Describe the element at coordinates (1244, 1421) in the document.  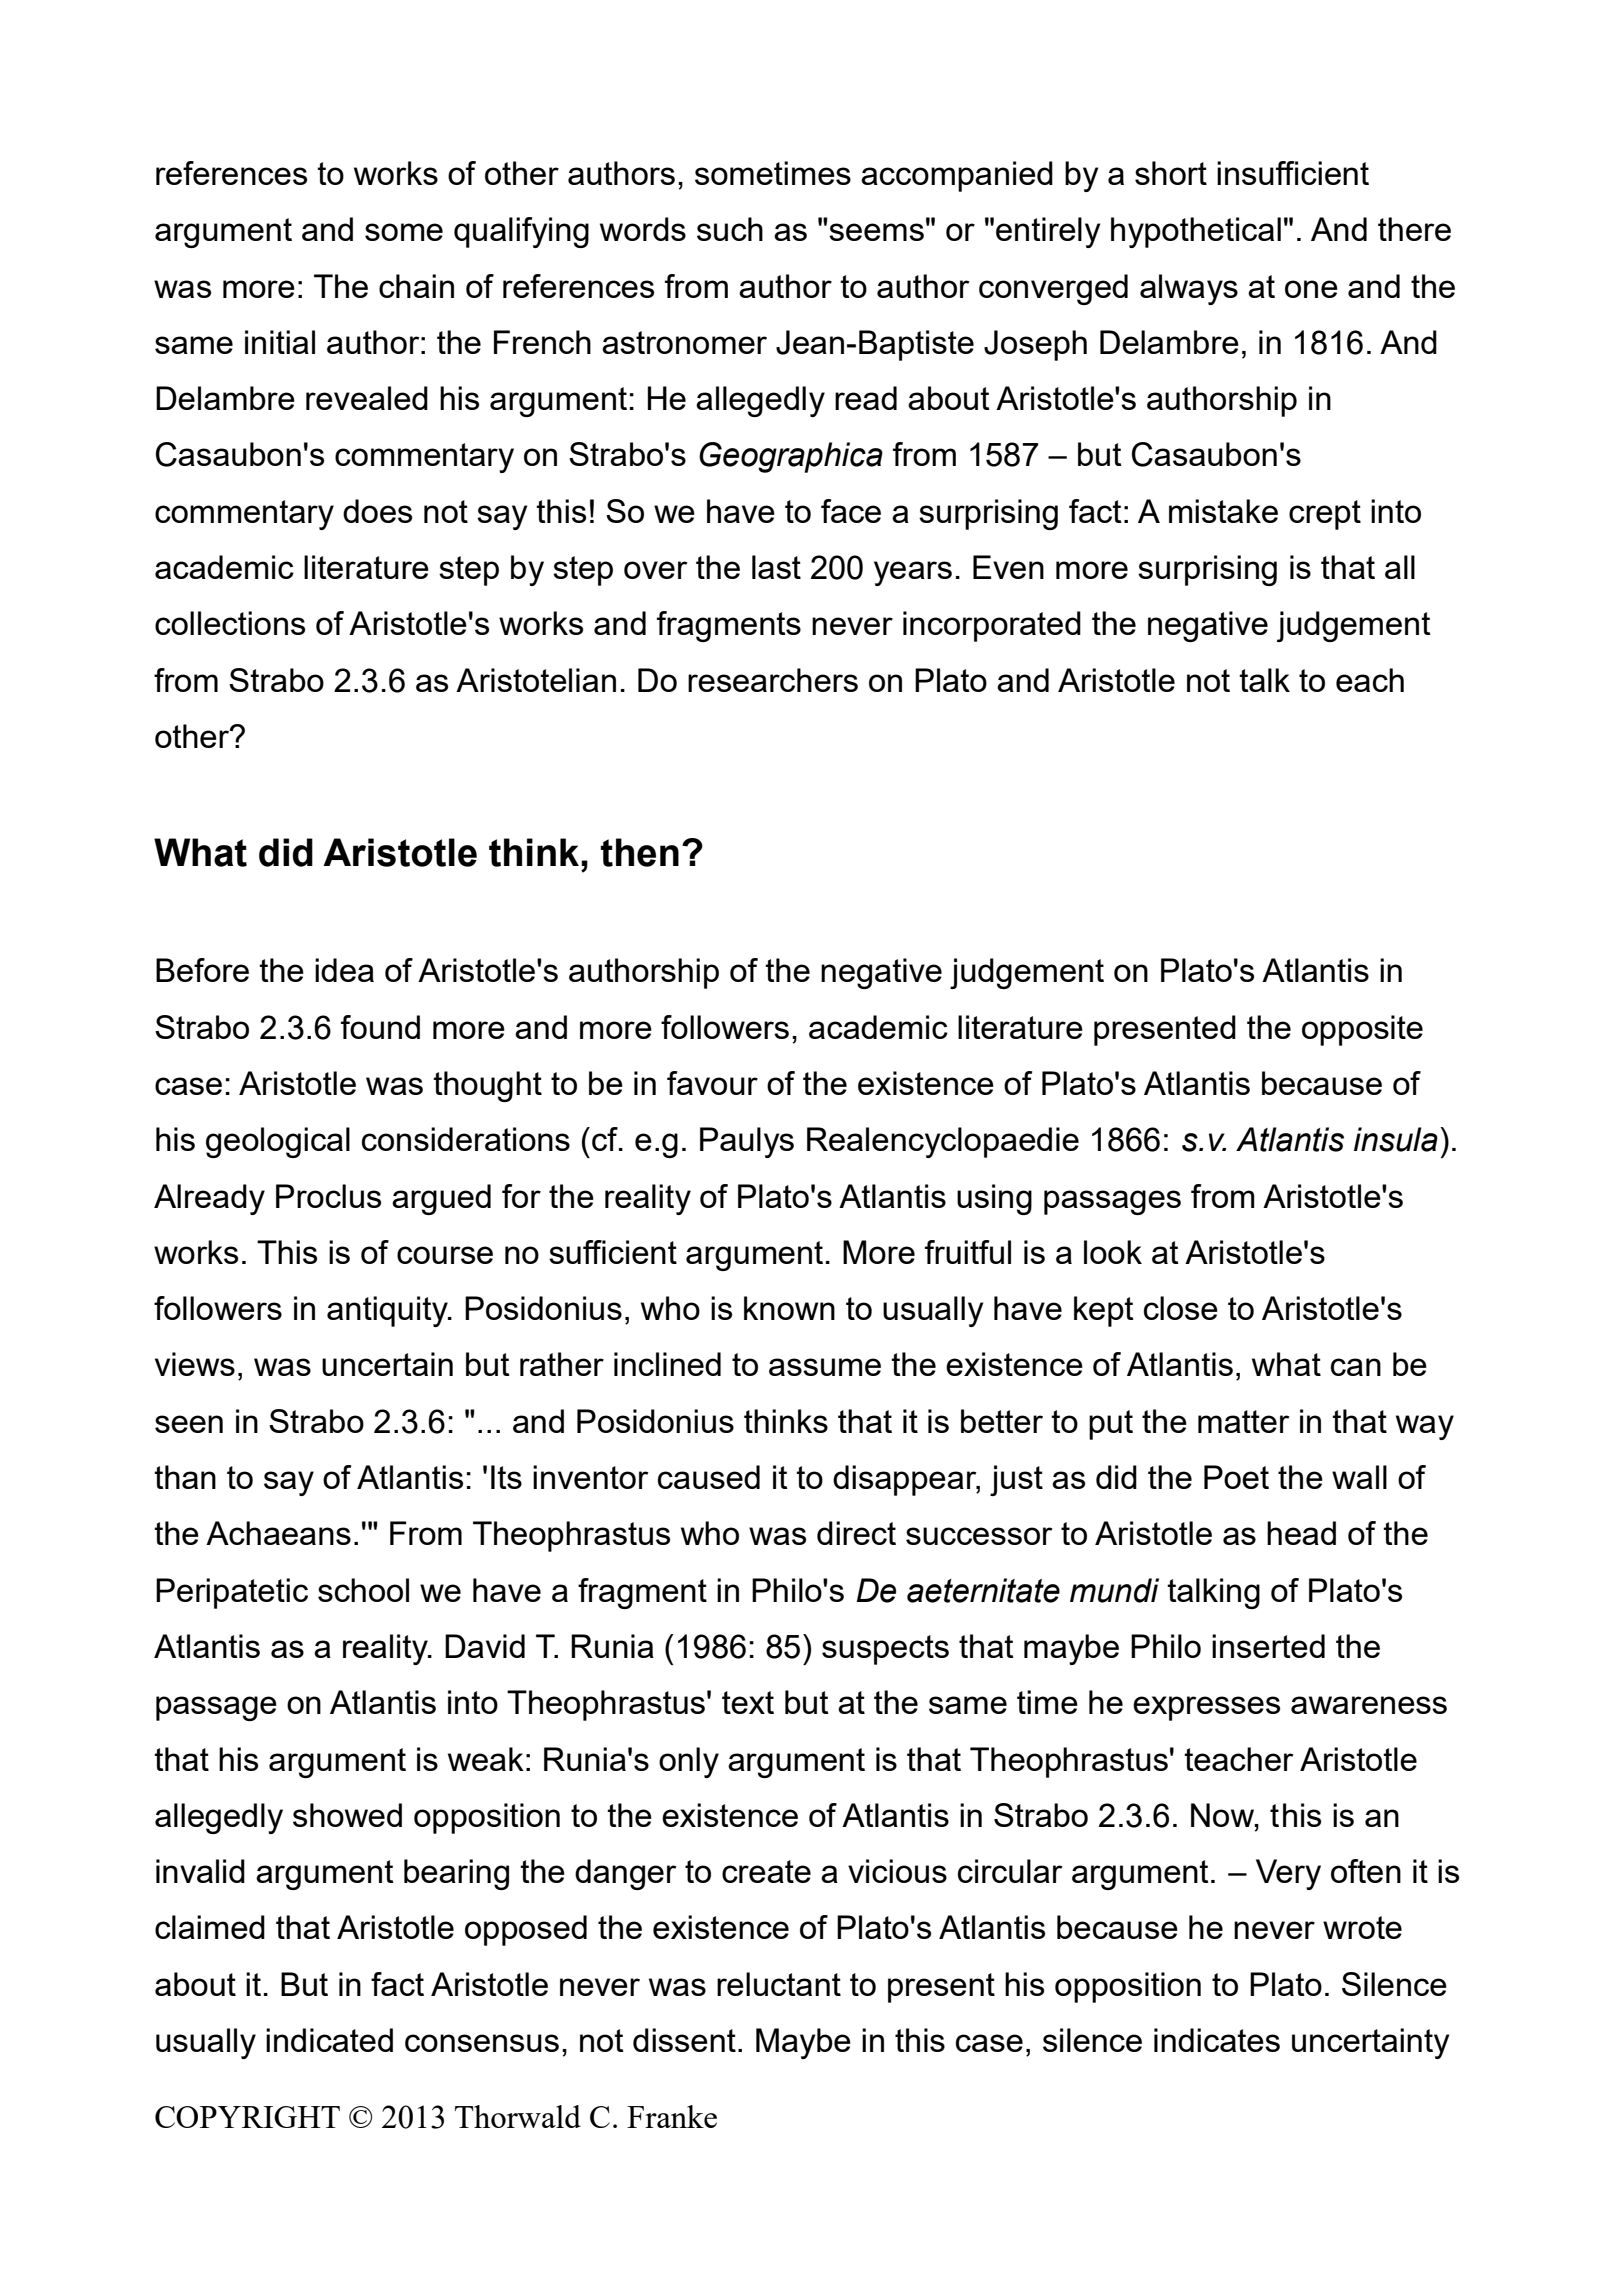
I see `matter` at that location.
